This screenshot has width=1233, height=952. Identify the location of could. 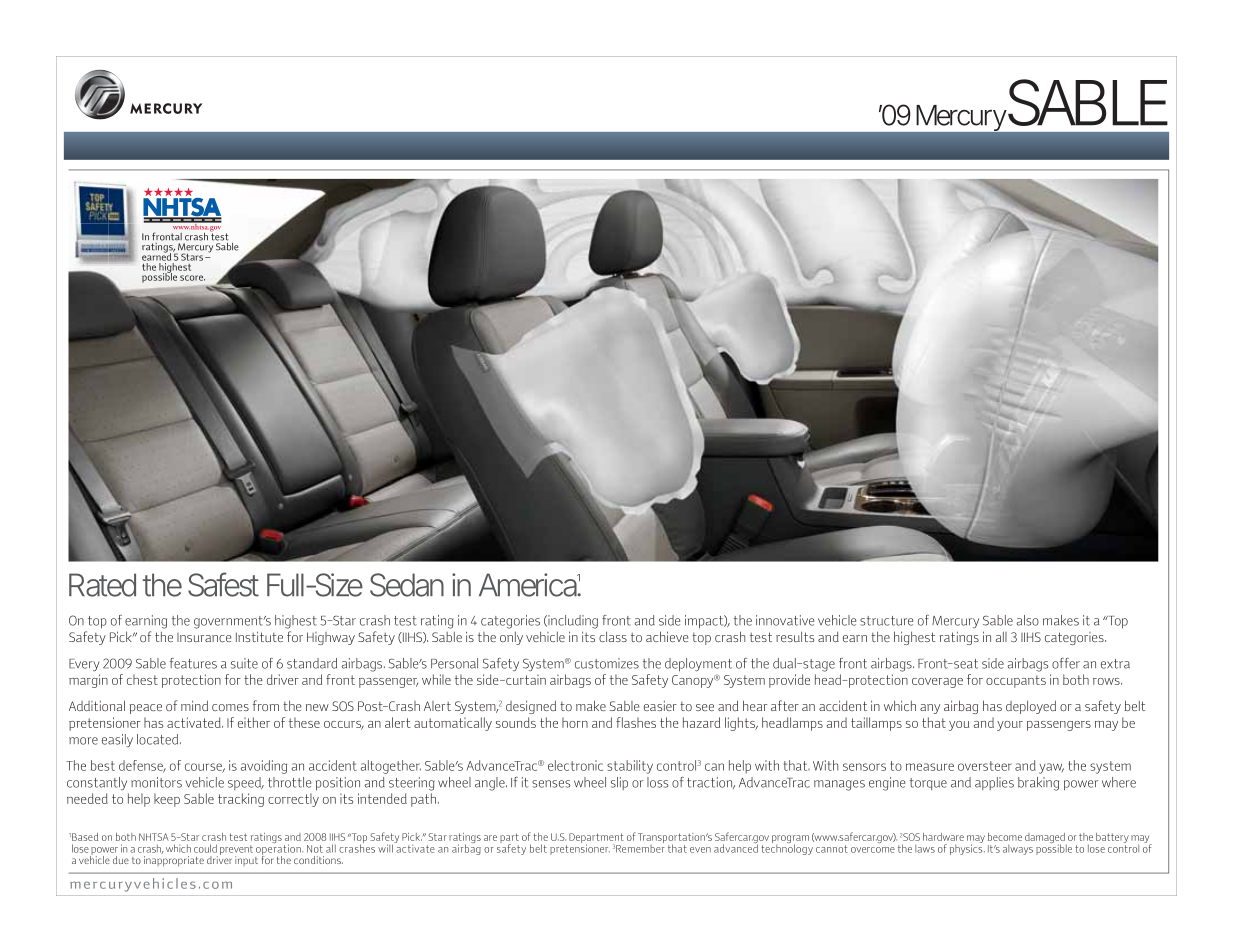
(205, 848).
